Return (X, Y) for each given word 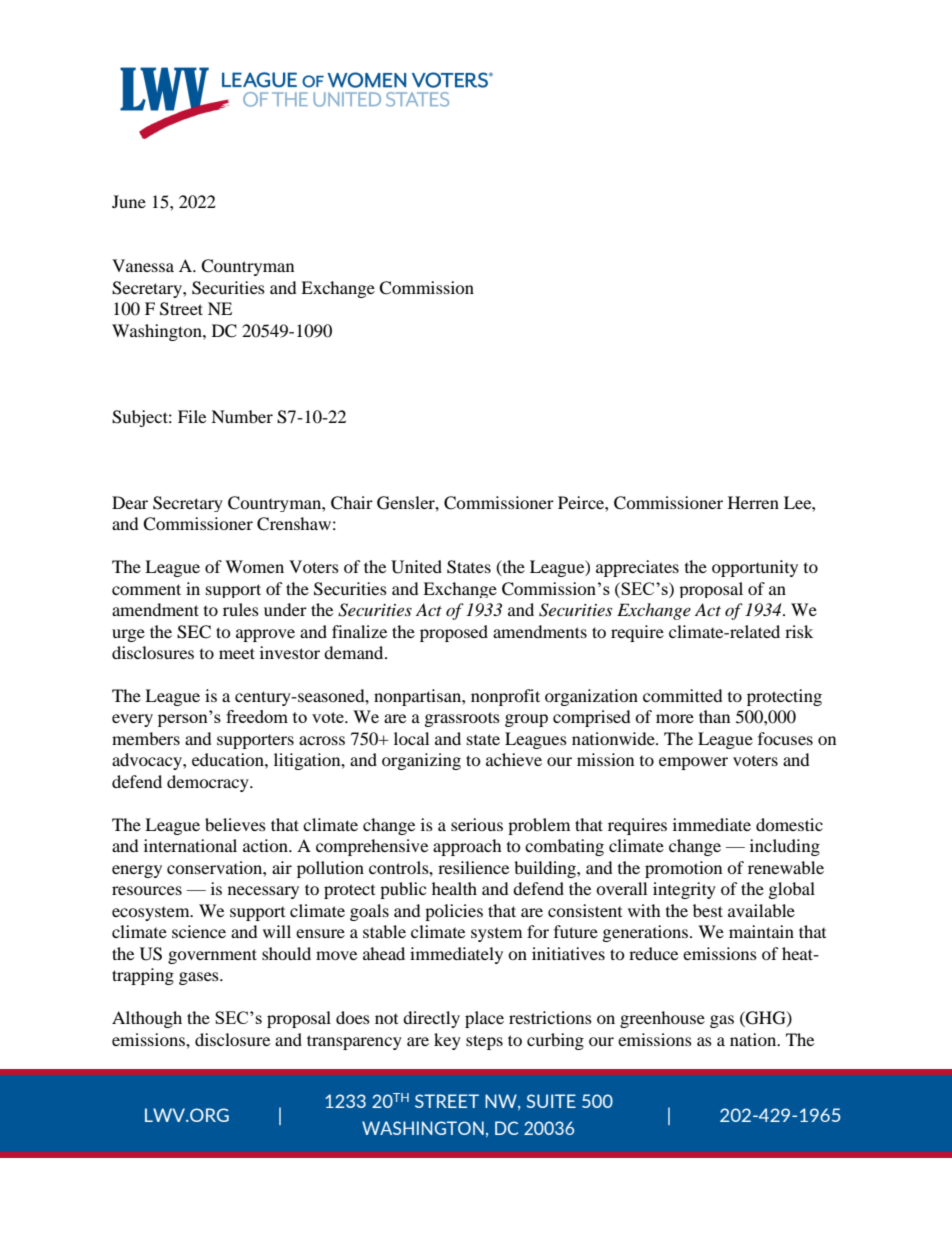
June (129, 201)
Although (147, 1019)
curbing (555, 1041)
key (447, 1041)
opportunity (755, 568)
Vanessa (143, 265)
